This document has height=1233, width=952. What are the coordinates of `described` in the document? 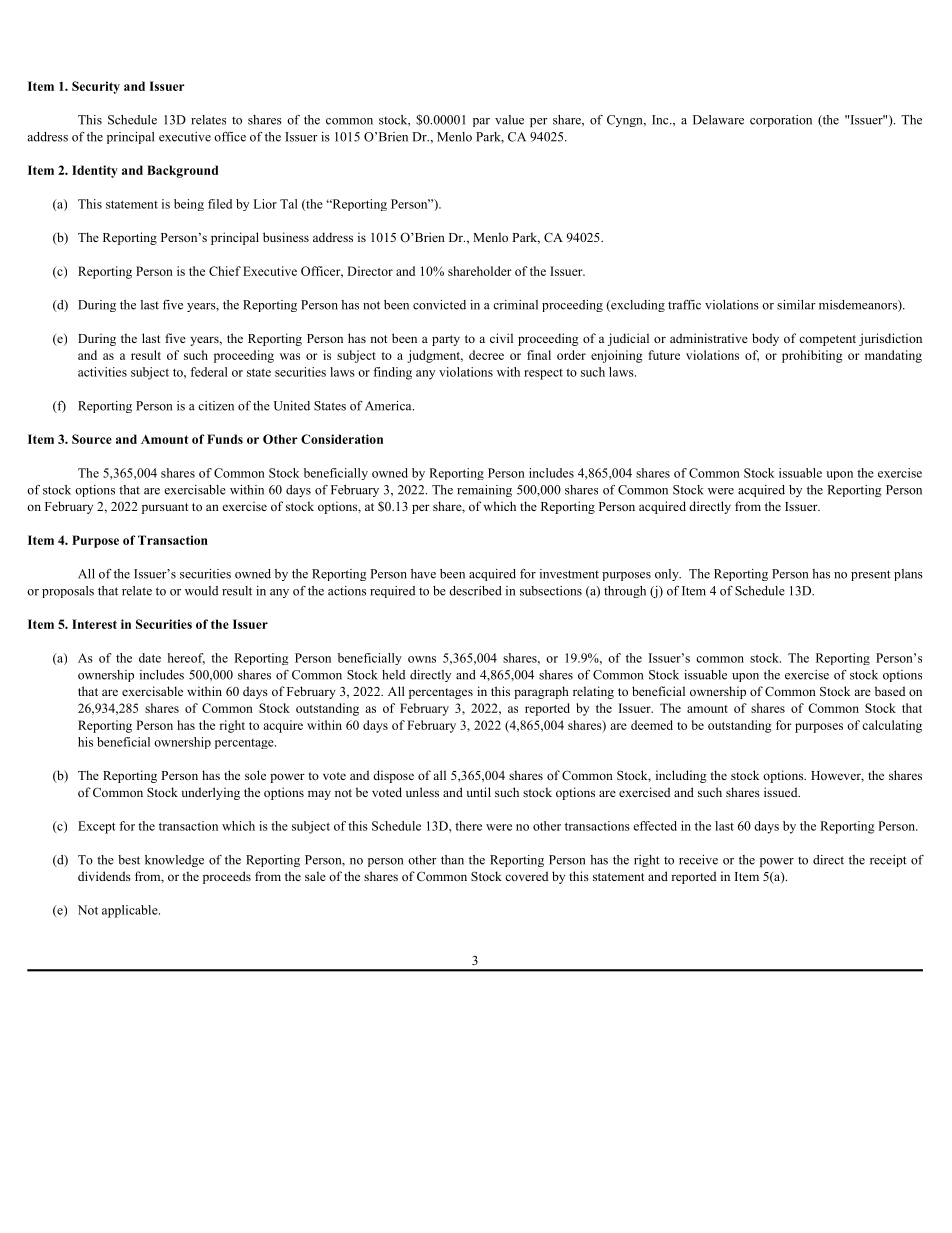 It's located at (475, 591).
